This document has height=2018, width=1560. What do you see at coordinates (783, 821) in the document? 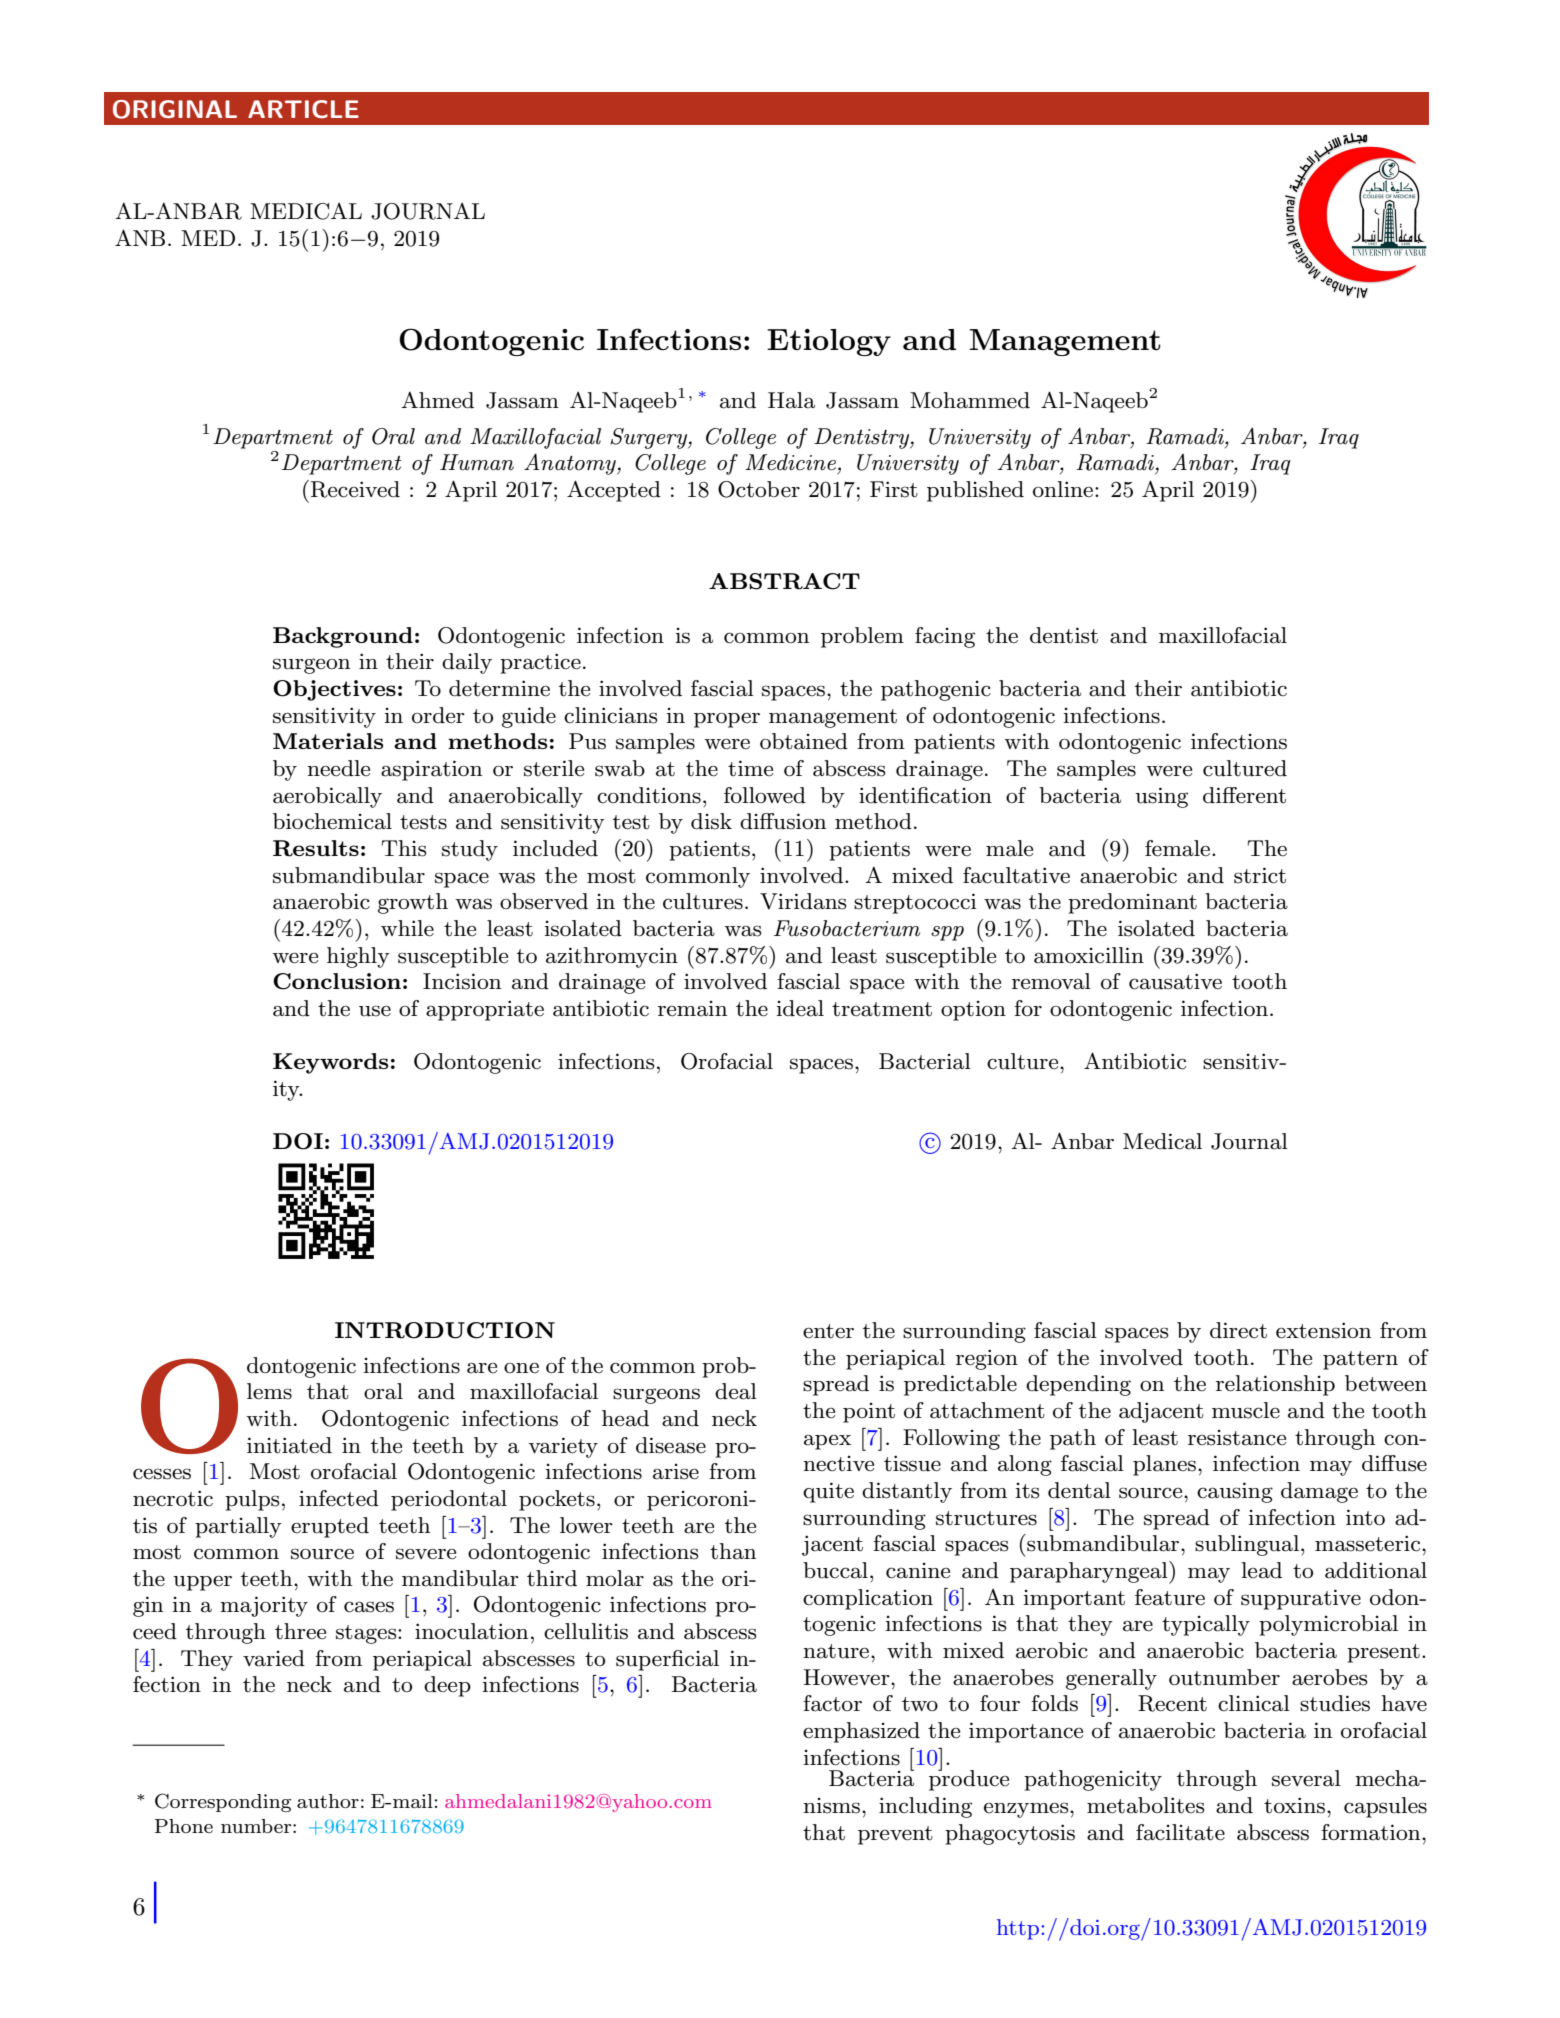
I see `diffusion` at bounding box center [783, 821].
